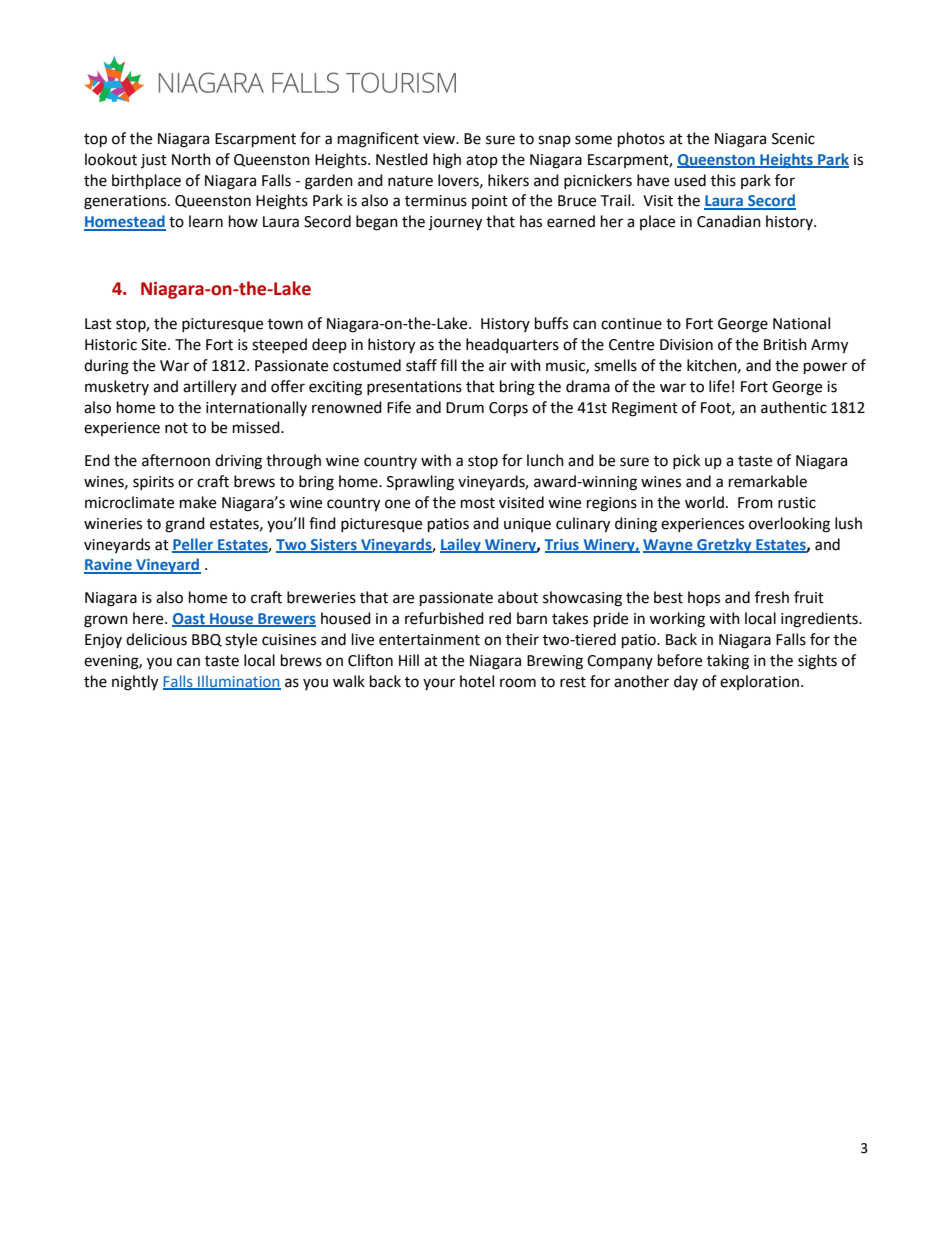 This screenshot has width=952, height=1233. What do you see at coordinates (238, 682) in the screenshot?
I see `Illumination` at bounding box center [238, 682].
